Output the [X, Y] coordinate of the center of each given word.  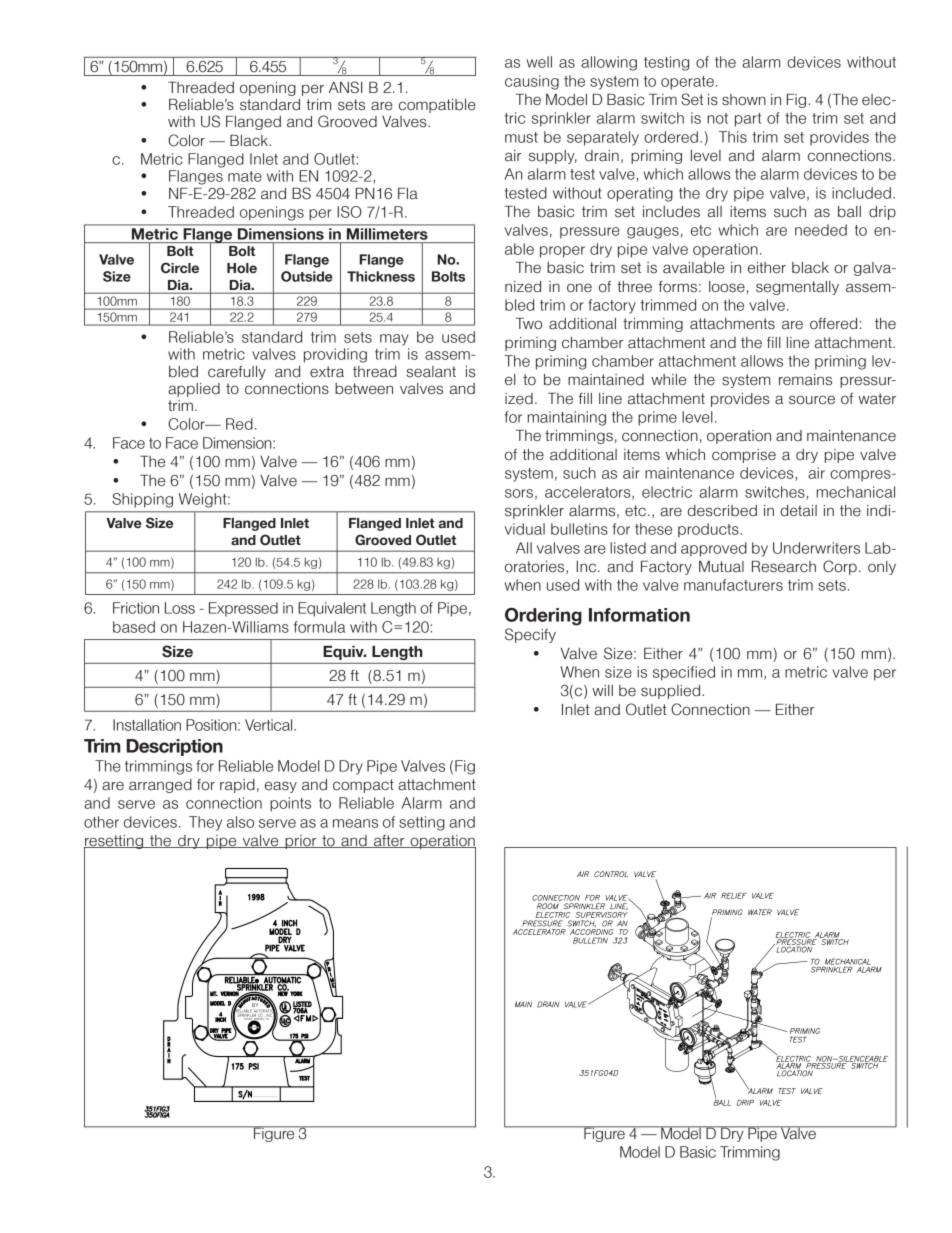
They [205, 823]
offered [833, 324]
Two [529, 324]
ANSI [345, 87]
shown [744, 100]
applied [194, 390]
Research [784, 567]
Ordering [543, 616]
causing [532, 82]
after [389, 841]
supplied [670, 692]
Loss [180, 608]
